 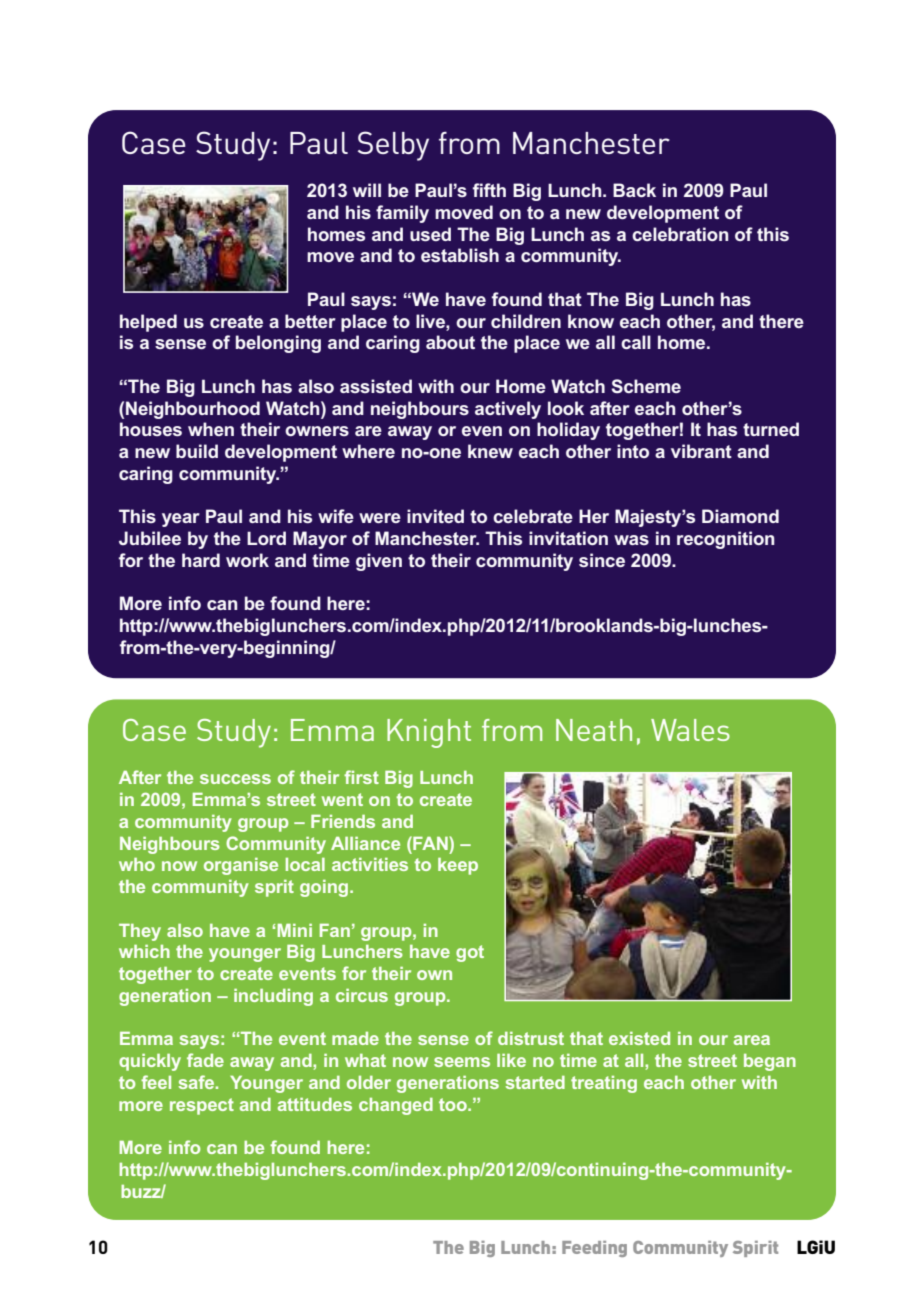 What do you see at coordinates (489, 190) in the screenshot?
I see `fifth` at bounding box center [489, 190].
